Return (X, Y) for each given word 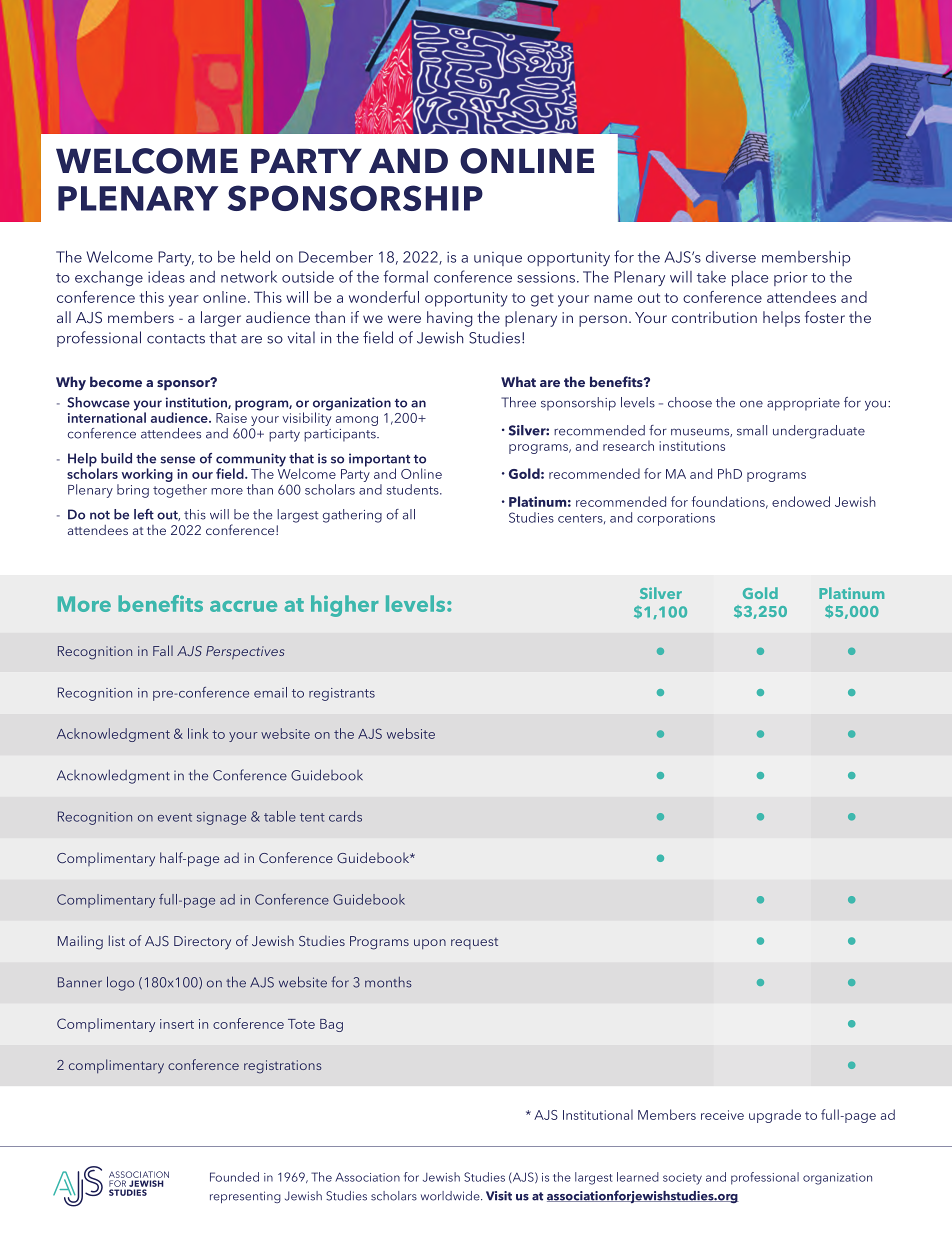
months (388, 982)
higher (345, 606)
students (414, 489)
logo (120, 983)
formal (405, 276)
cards (345, 816)
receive (722, 1115)
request (474, 943)
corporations (676, 519)
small (752, 430)
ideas (166, 277)
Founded (234, 1177)
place (750, 278)
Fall (163, 650)
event (175, 817)
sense (177, 460)
